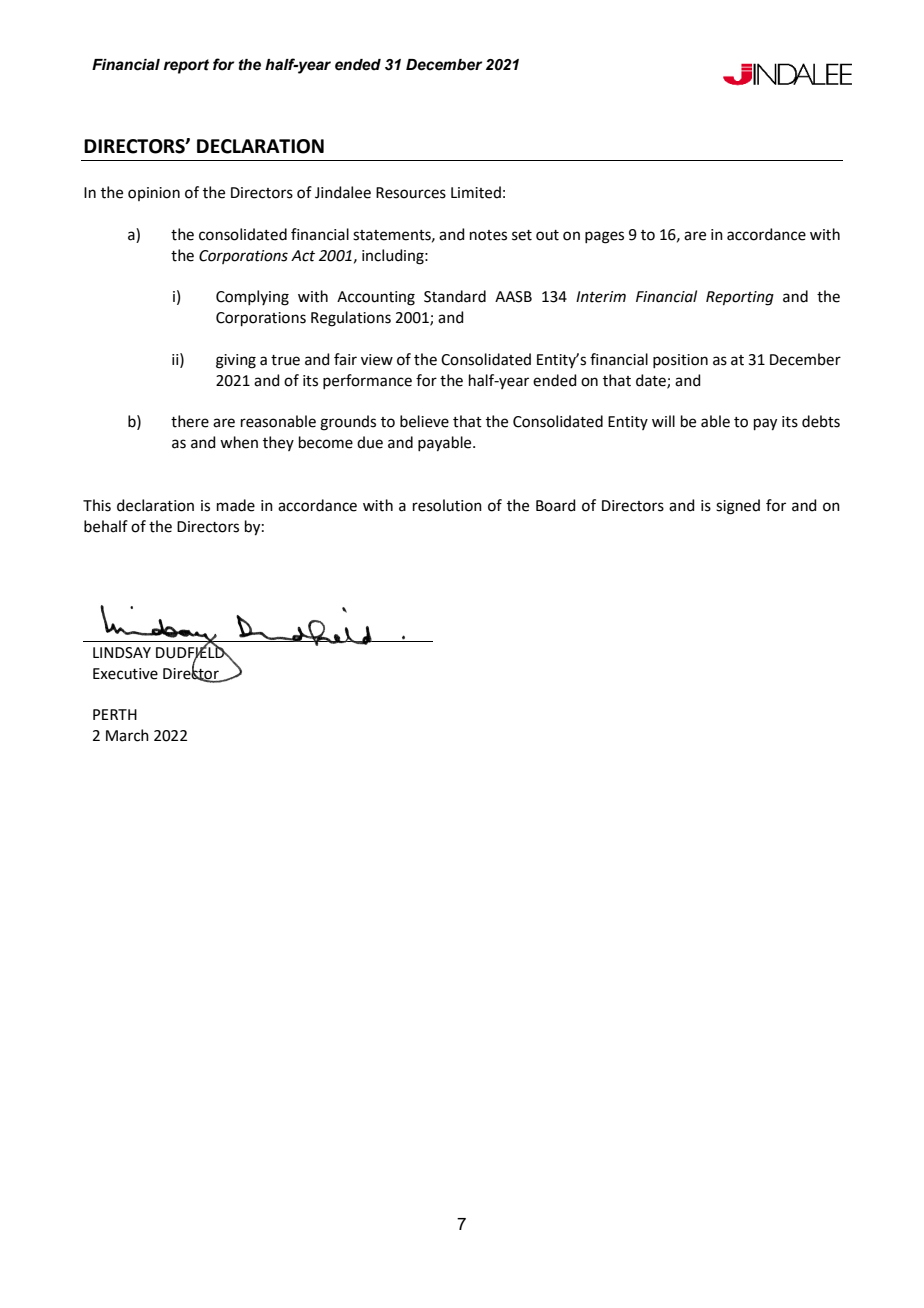 The image size is (924, 1308). Describe the element at coordinates (236, 361) in the screenshot. I see `giving` at that location.
